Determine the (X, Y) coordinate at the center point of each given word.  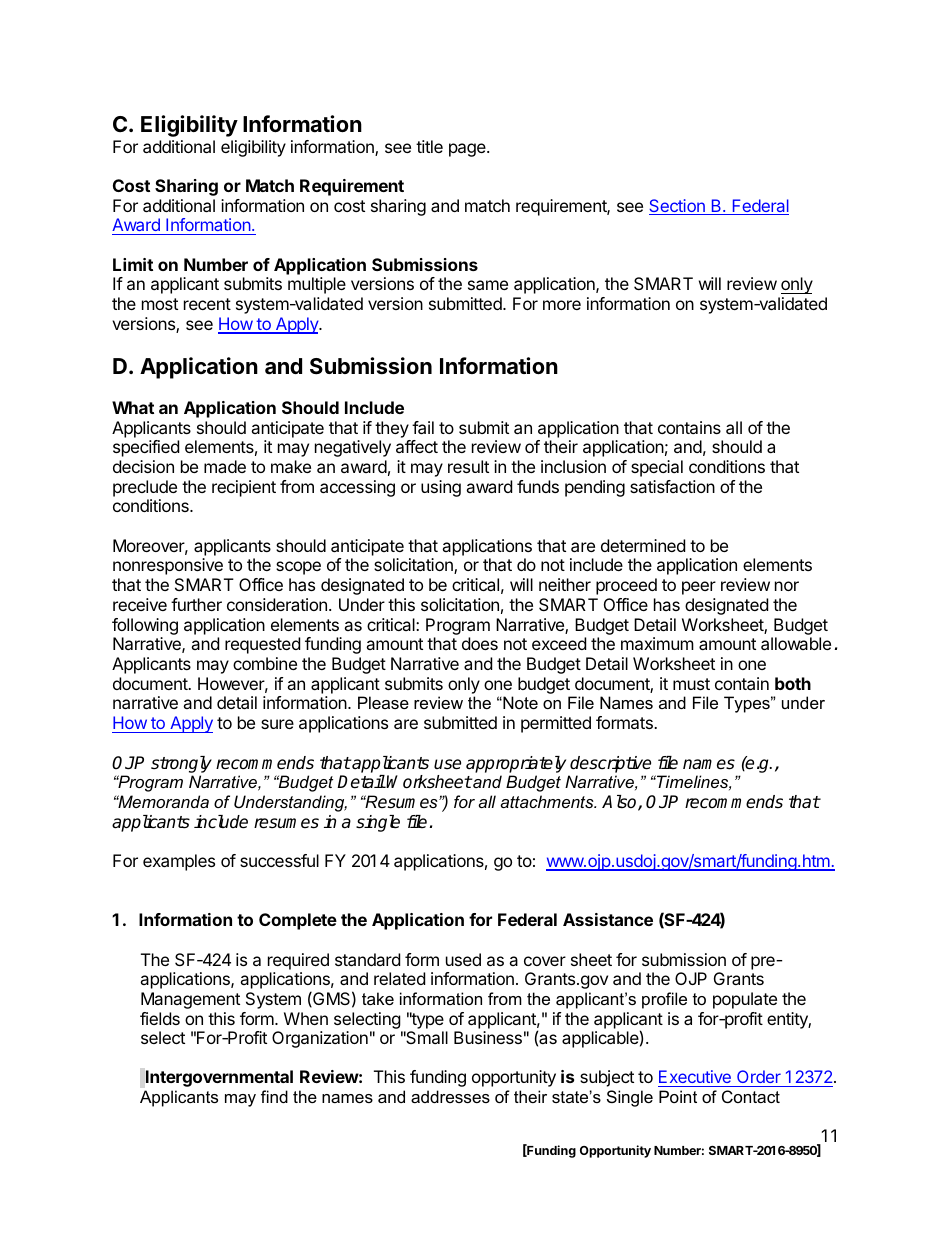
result (468, 466)
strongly (181, 764)
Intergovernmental (219, 1078)
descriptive (610, 764)
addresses (450, 1096)
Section (678, 207)
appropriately (516, 764)
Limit (133, 264)
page (468, 150)
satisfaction (672, 486)
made (225, 466)
